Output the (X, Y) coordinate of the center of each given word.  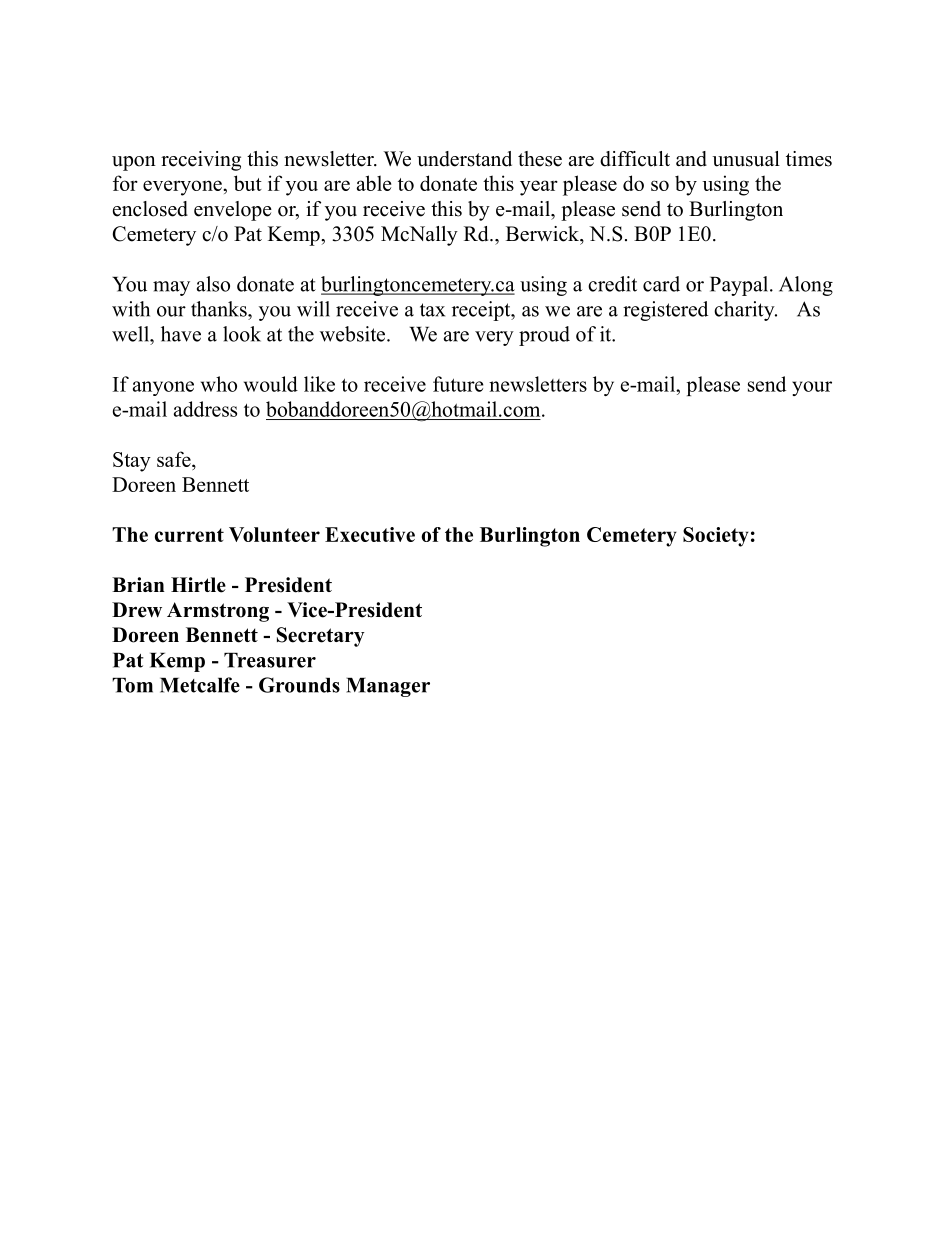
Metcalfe (200, 685)
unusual (746, 159)
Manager (388, 687)
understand (464, 159)
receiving (201, 161)
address (205, 409)
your (812, 388)
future (458, 384)
